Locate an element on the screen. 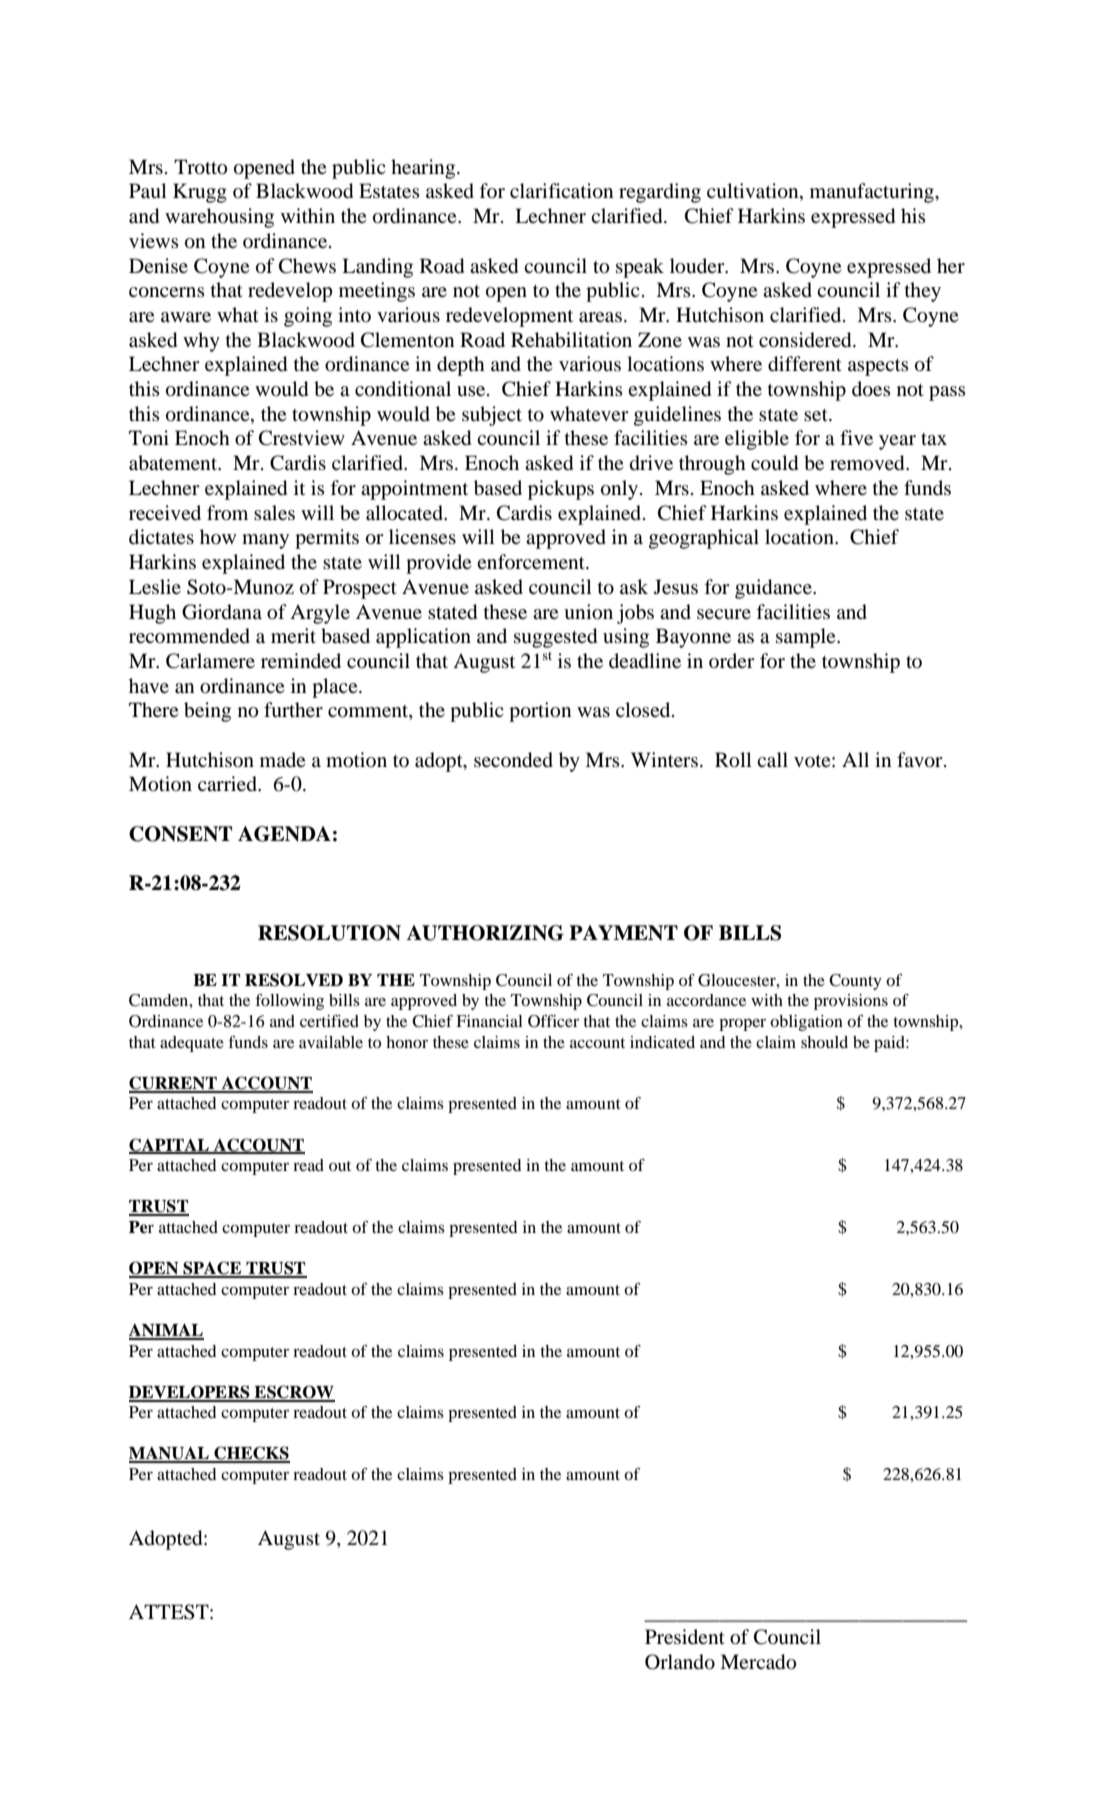 This screenshot has width=1096, height=1805. many is located at coordinates (265, 541).
